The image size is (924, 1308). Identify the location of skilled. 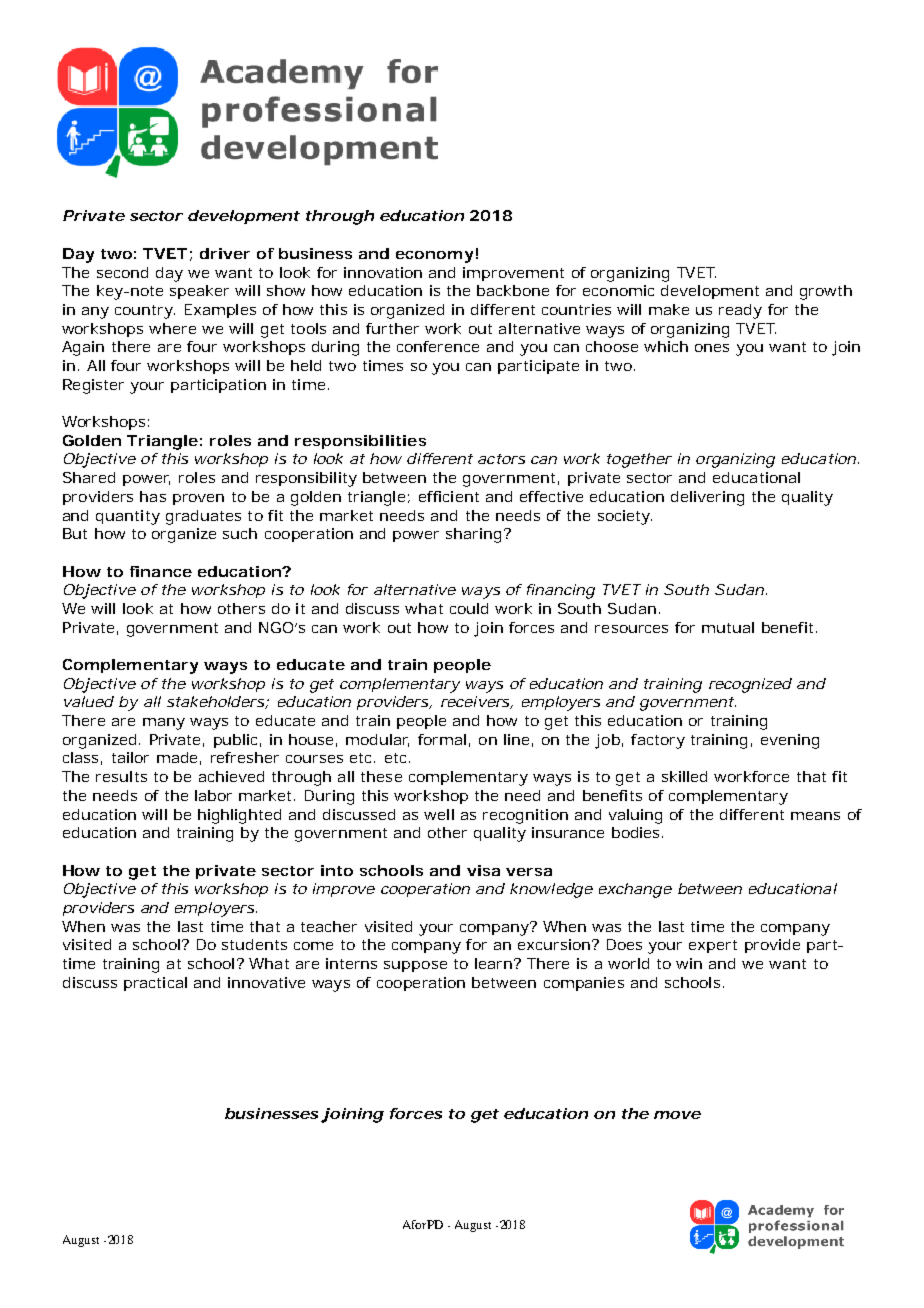
(684, 776).
